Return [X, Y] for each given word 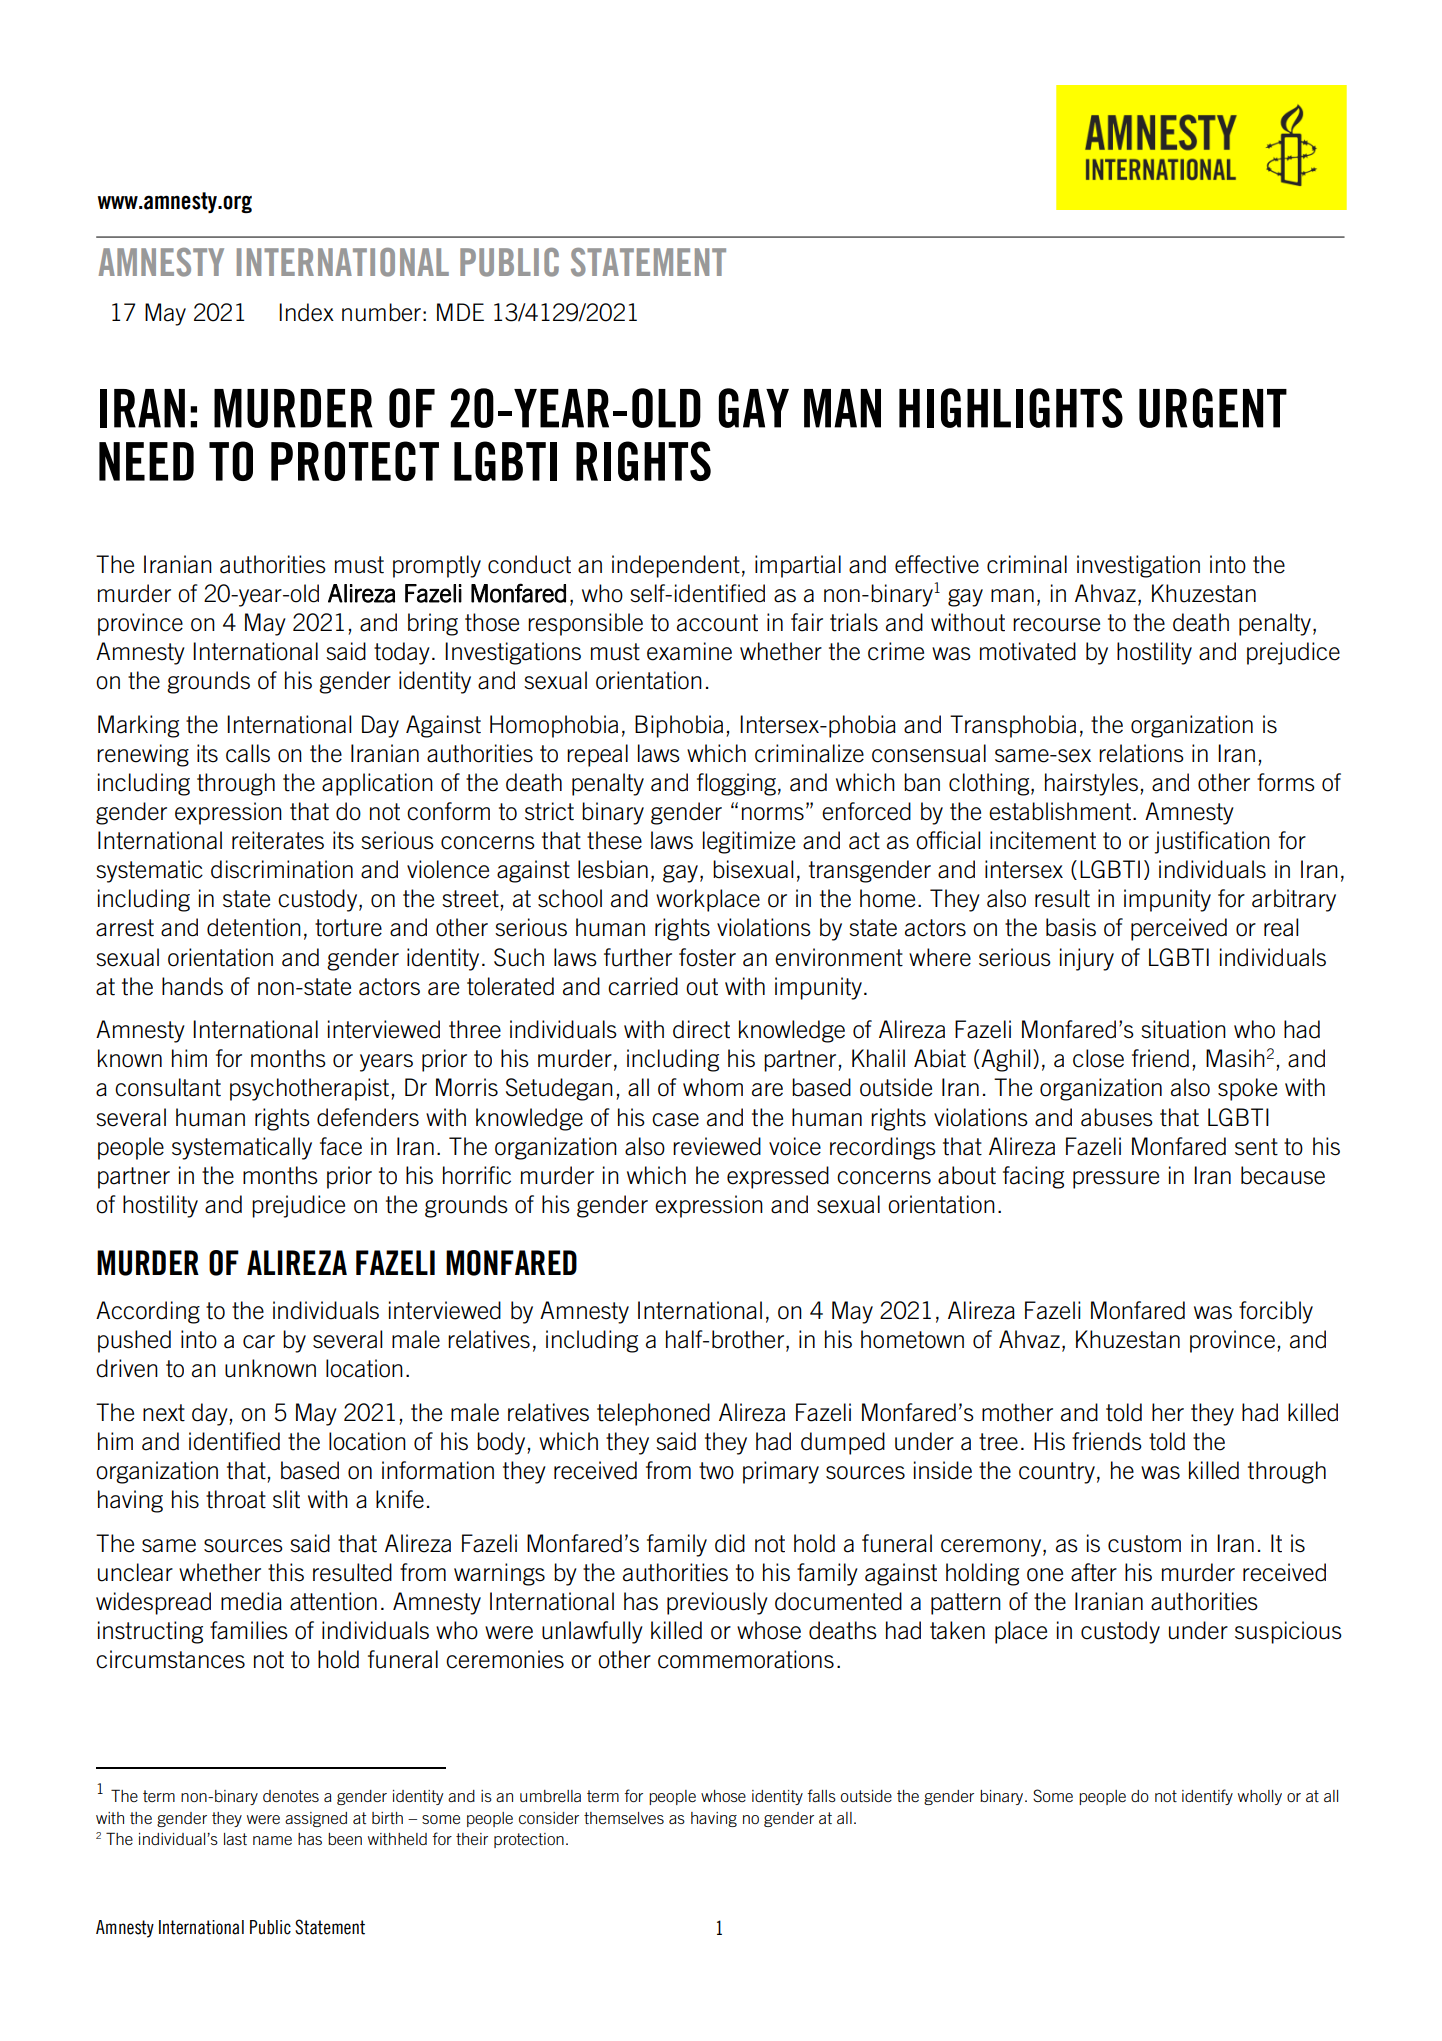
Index [306, 312]
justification [1212, 842]
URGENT [1213, 408]
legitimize [749, 842]
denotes [291, 1796]
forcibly [1276, 1312]
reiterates [278, 840]
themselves [624, 1818]
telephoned [653, 1414]
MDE [460, 312]
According [148, 1312]
